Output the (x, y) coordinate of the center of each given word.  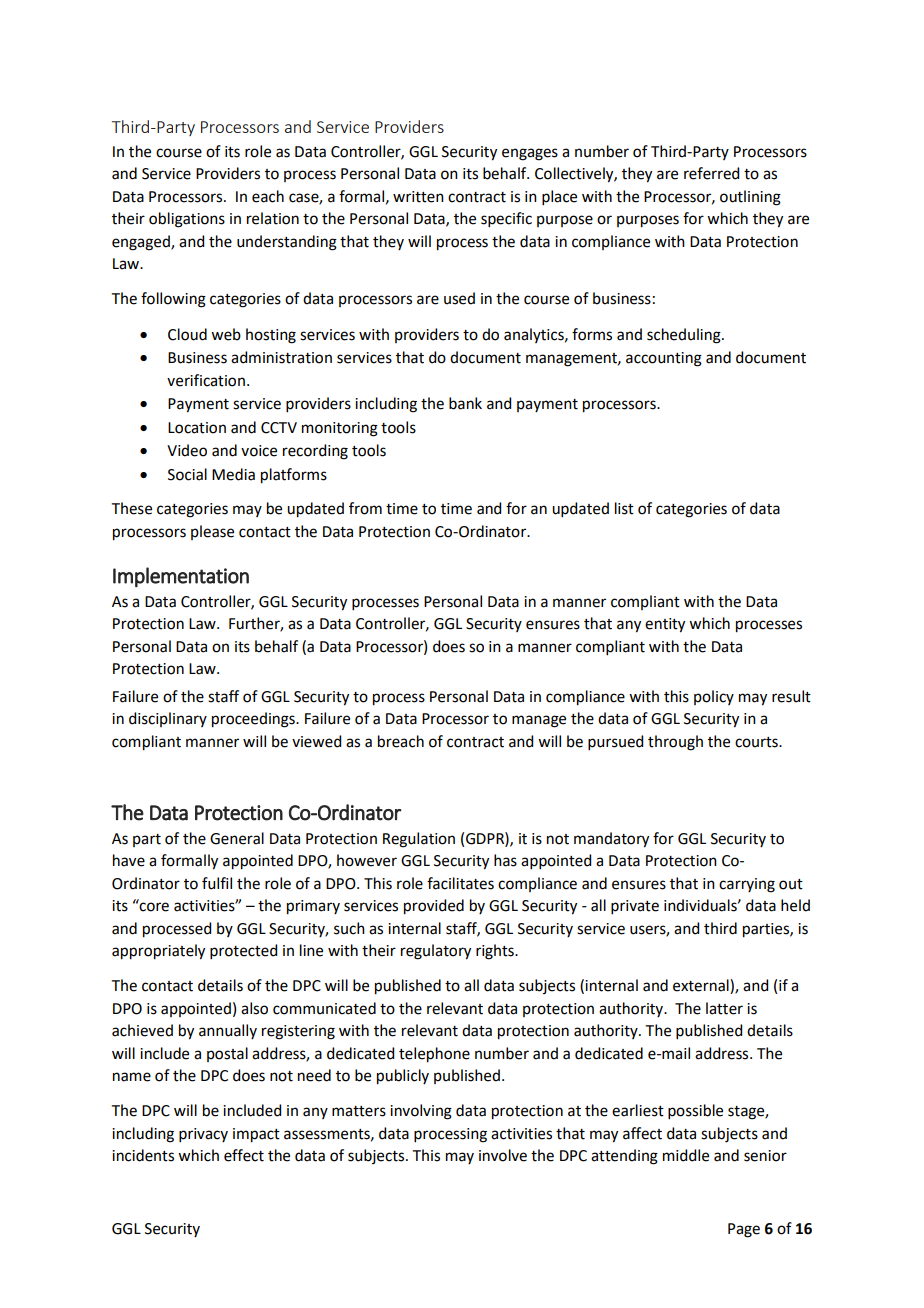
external (702, 986)
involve (503, 1155)
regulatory (436, 952)
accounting (664, 359)
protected (243, 951)
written (418, 197)
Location (197, 428)
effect (244, 1155)
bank (465, 403)
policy (714, 697)
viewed (316, 741)
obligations (187, 220)
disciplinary (168, 719)
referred (711, 173)
